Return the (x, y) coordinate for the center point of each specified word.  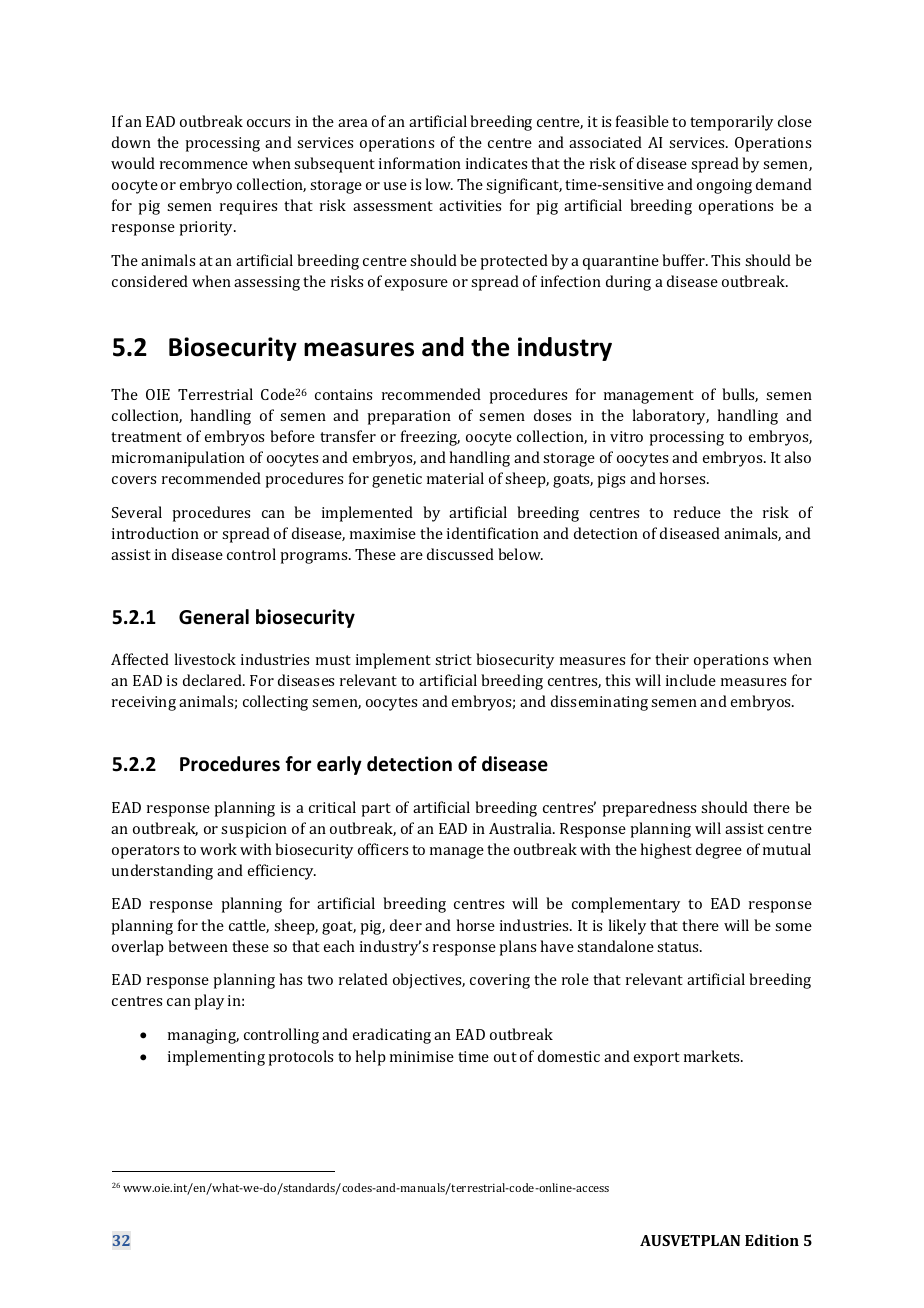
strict (453, 659)
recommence (204, 165)
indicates (496, 163)
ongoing (724, 186)
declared (213, 680)
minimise (422, 1056)
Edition (772, 1240)
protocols (300, 1058)
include (691, 680)
